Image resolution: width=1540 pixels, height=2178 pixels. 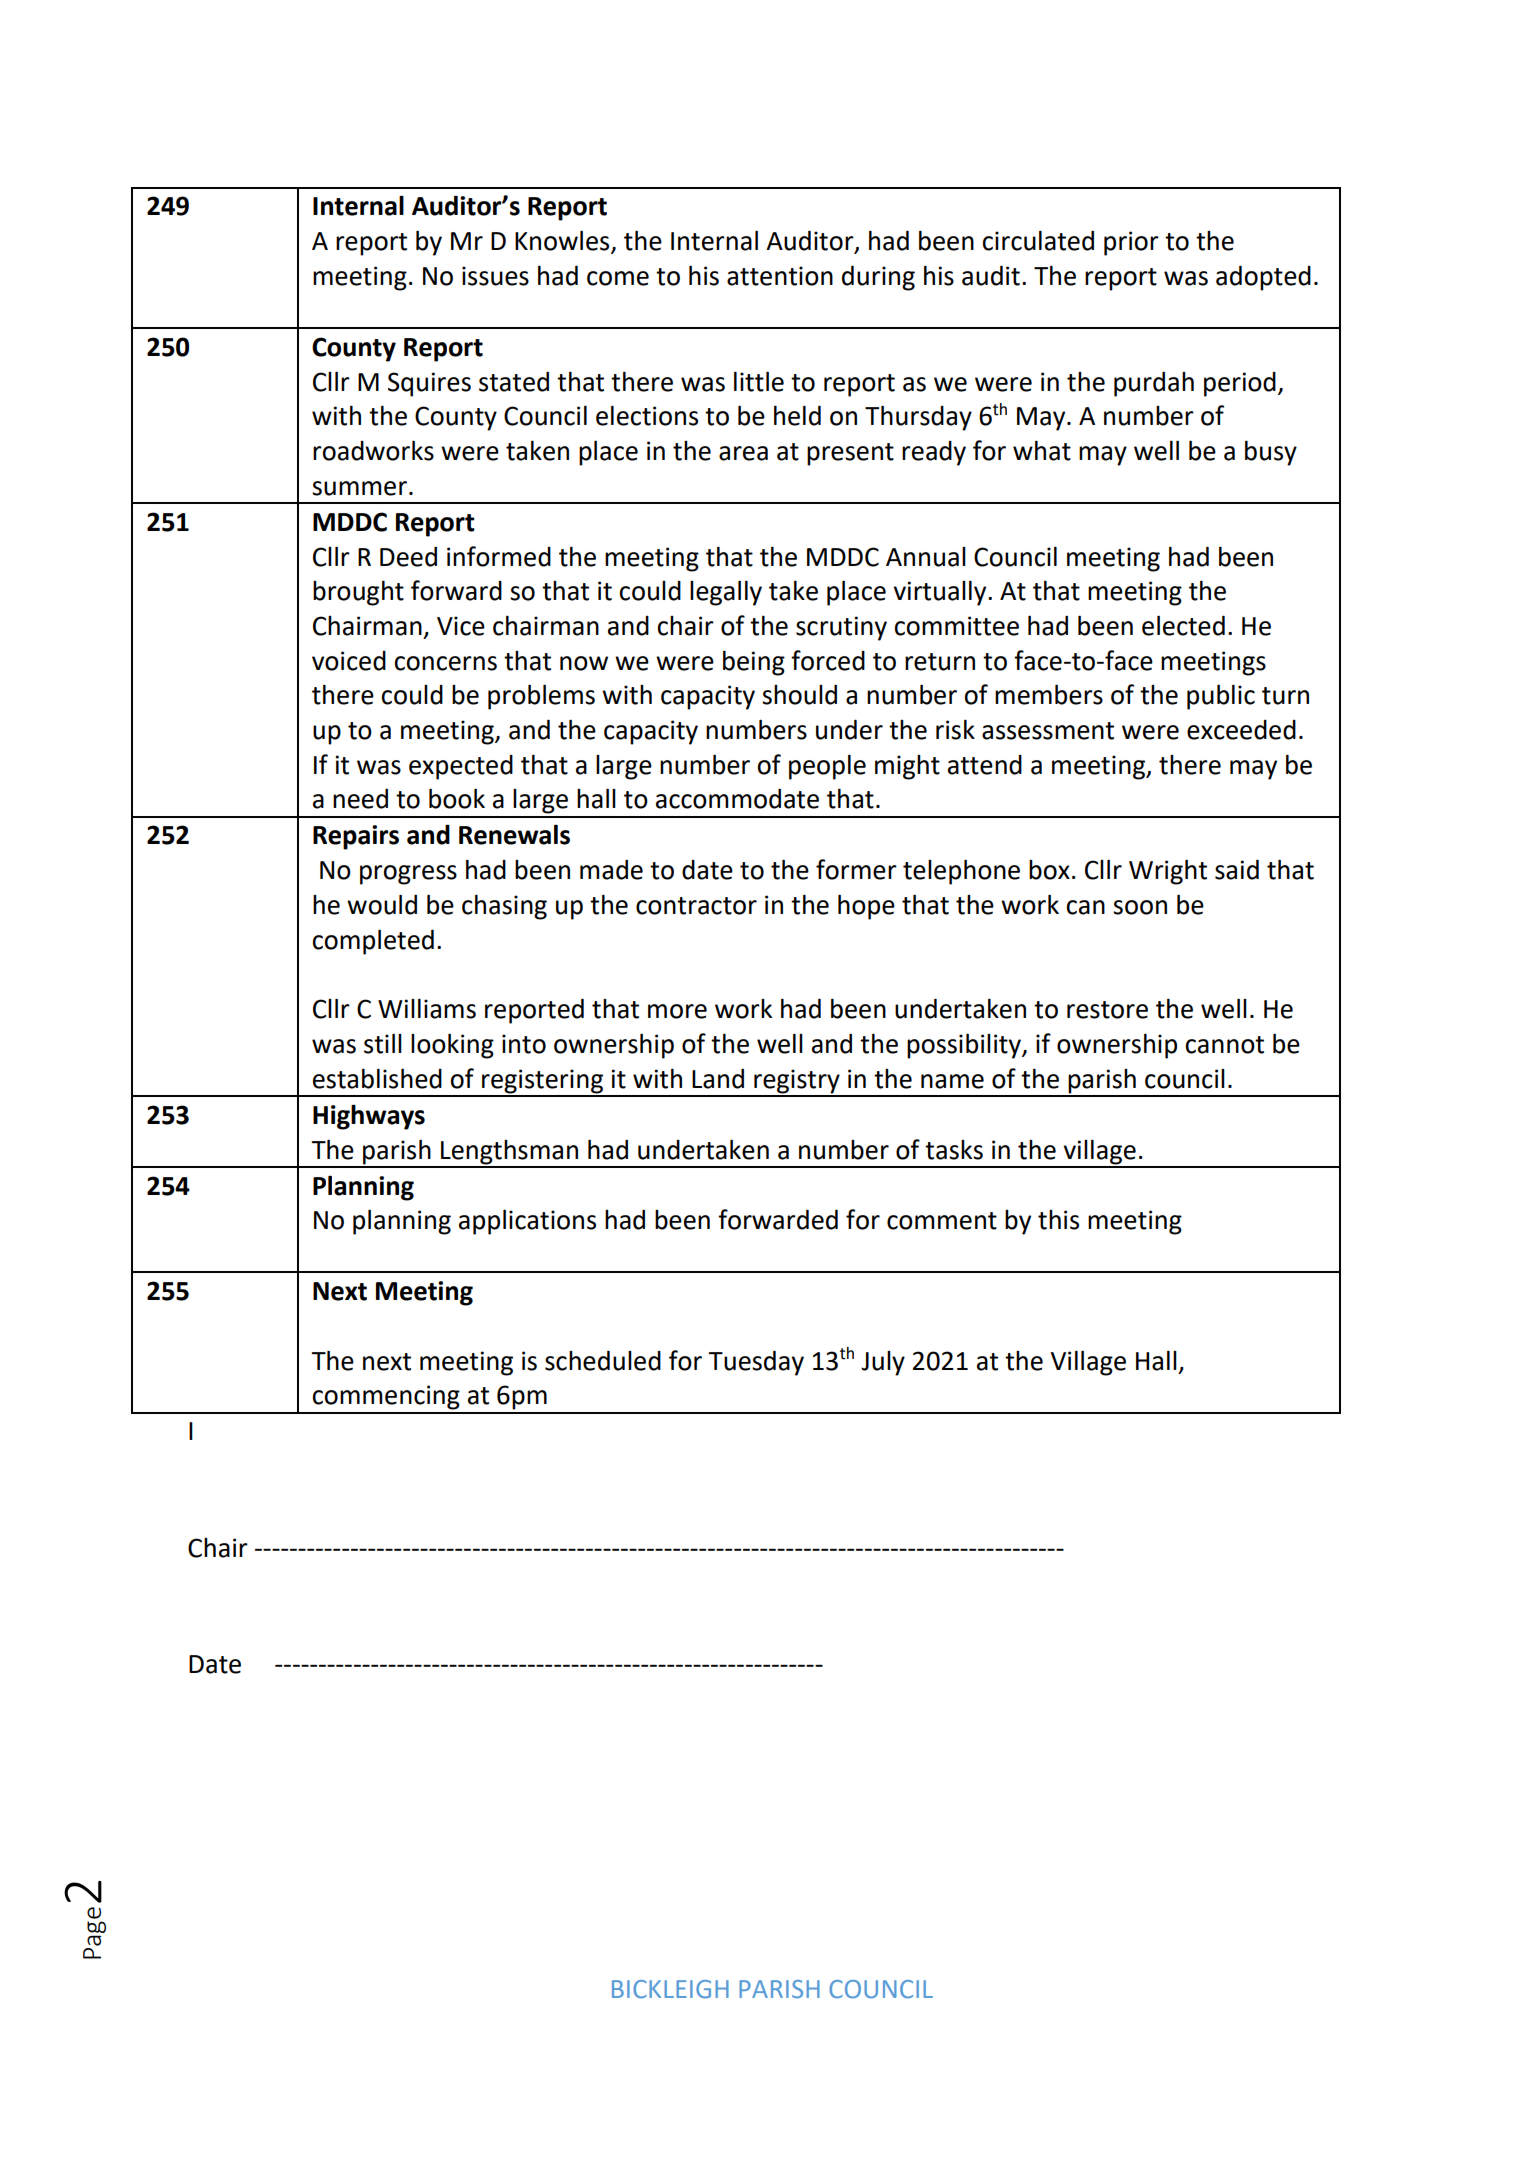 What do you see at coordinates (1168, 872) in the image?
I see `Wright` at bounding box center [1168, 872].
